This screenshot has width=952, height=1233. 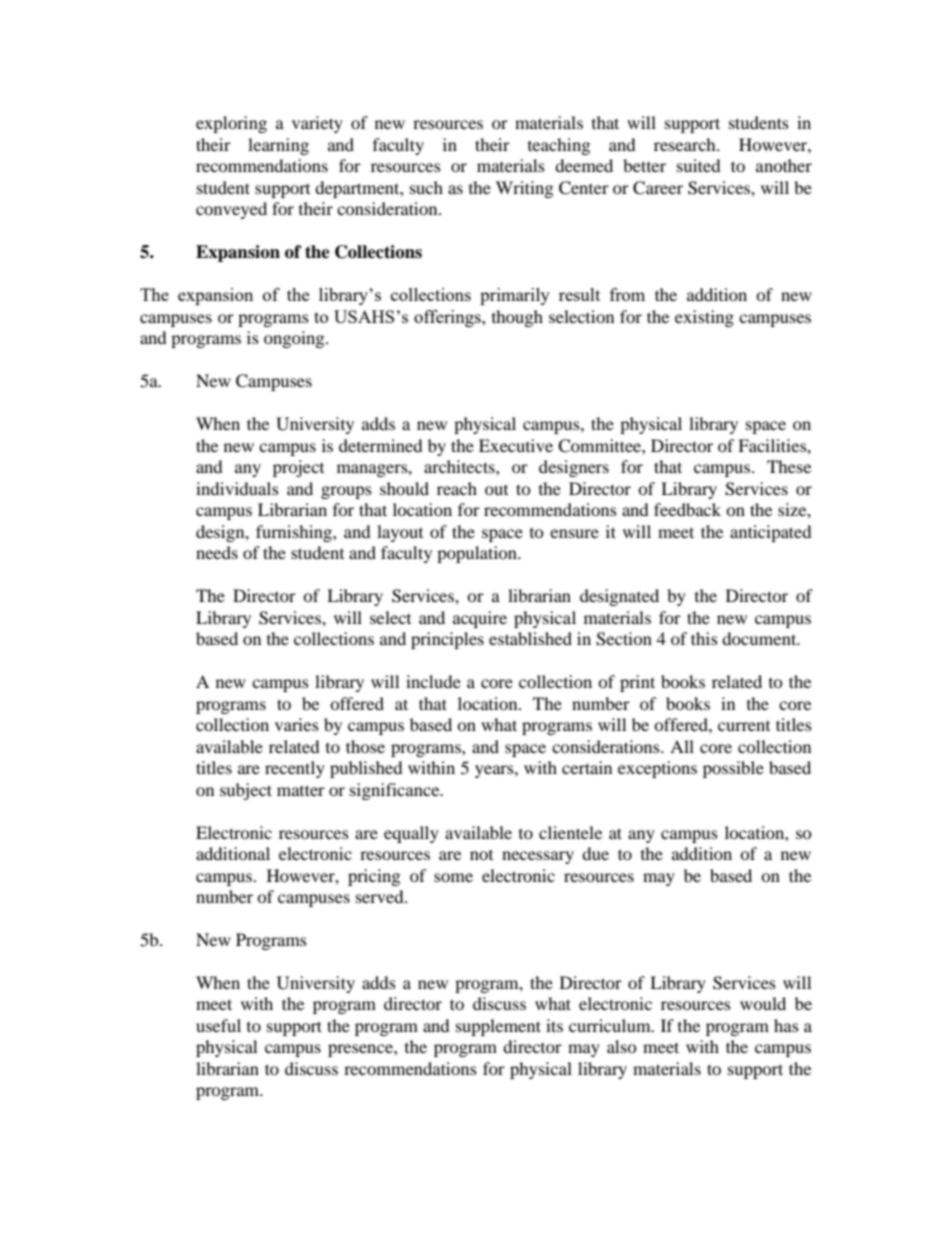 I want to click on suited, so click(x=699, y=165).
